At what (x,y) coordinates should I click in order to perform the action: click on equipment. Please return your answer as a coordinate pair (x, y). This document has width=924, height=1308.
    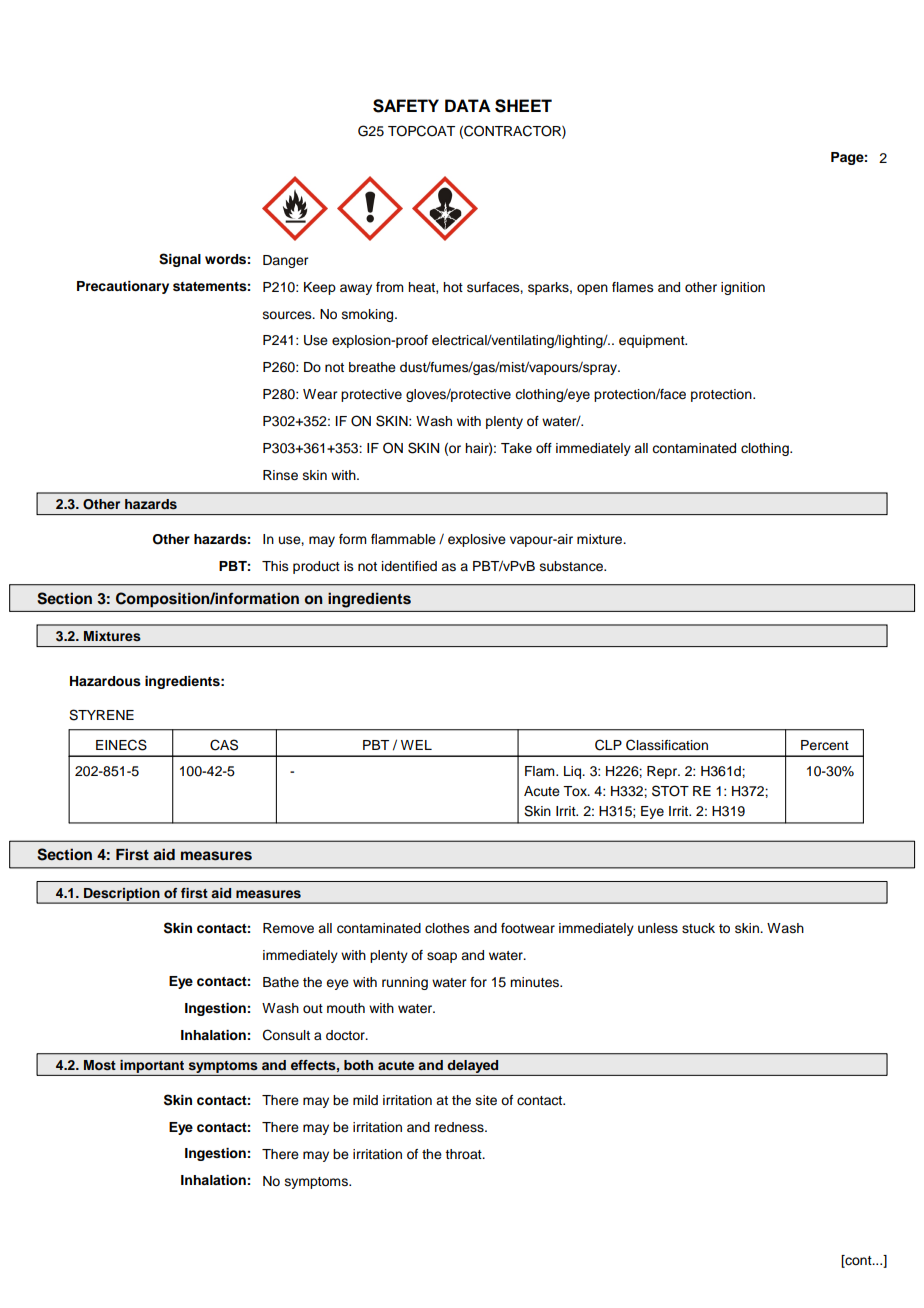
    Looking at the image, I should click on (653, 341).
